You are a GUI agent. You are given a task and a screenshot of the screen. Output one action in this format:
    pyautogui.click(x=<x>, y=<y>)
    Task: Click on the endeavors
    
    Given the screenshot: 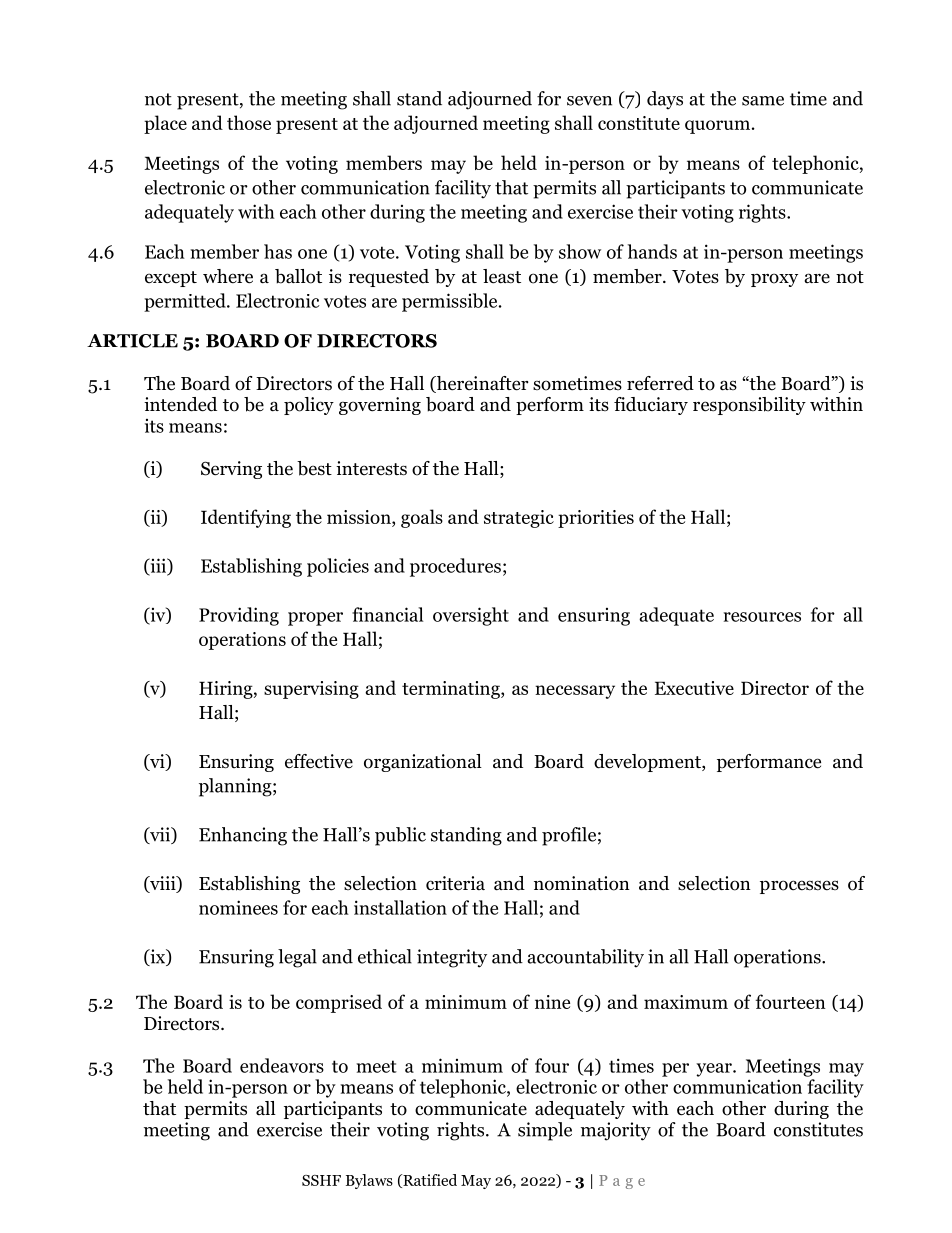 What is the action you would take?
    pyautogui.click(x=282, y=1065)
